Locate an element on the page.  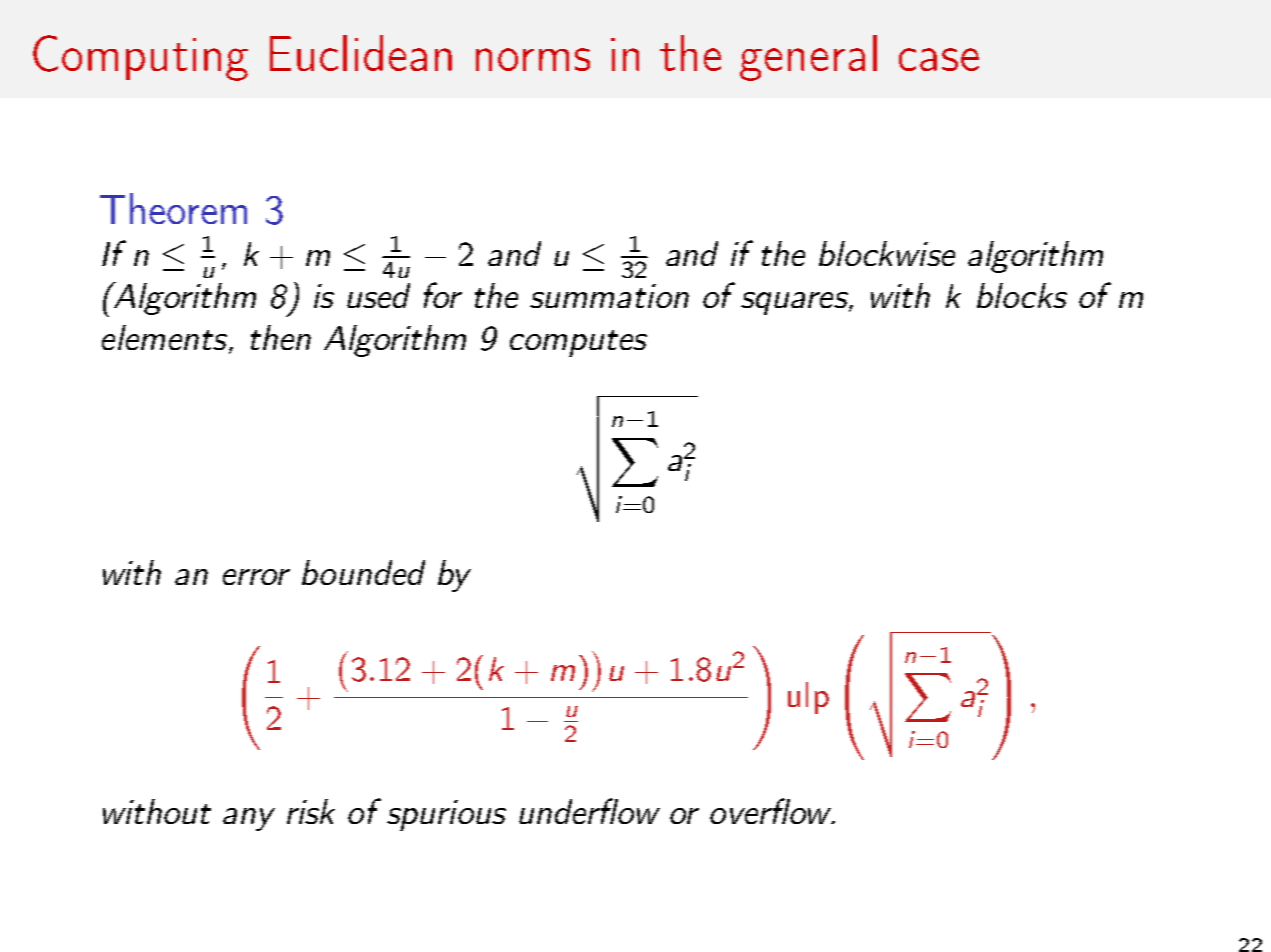
norms is located at coordinates (533, 59).
